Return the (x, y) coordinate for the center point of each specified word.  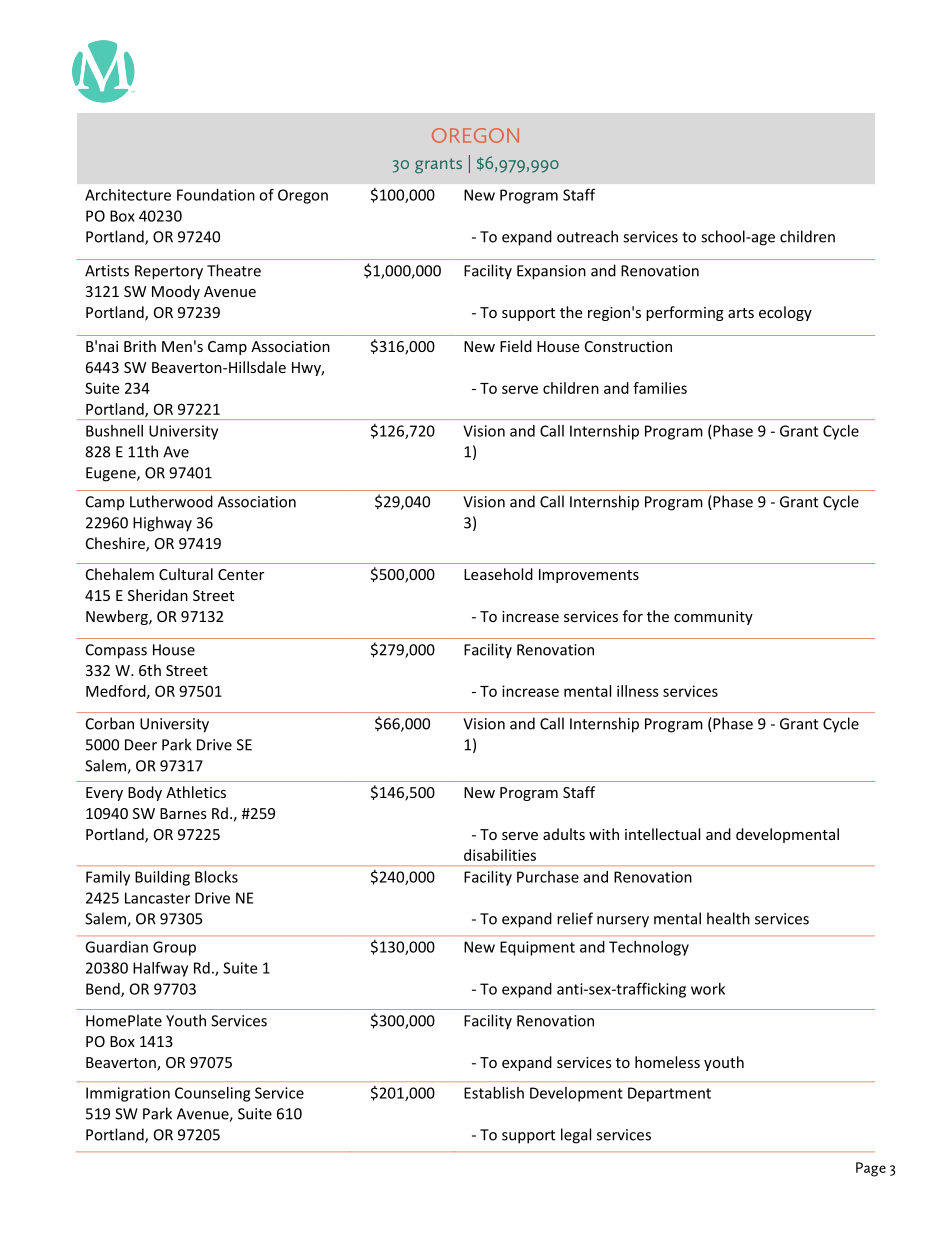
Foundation (216, 195)
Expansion (551, 272)
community (713, 618)
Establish (494, 1093)
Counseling (212, 1094)
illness (638, 691)
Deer (141, 745)
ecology (785, 313)
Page (871, 1169)
